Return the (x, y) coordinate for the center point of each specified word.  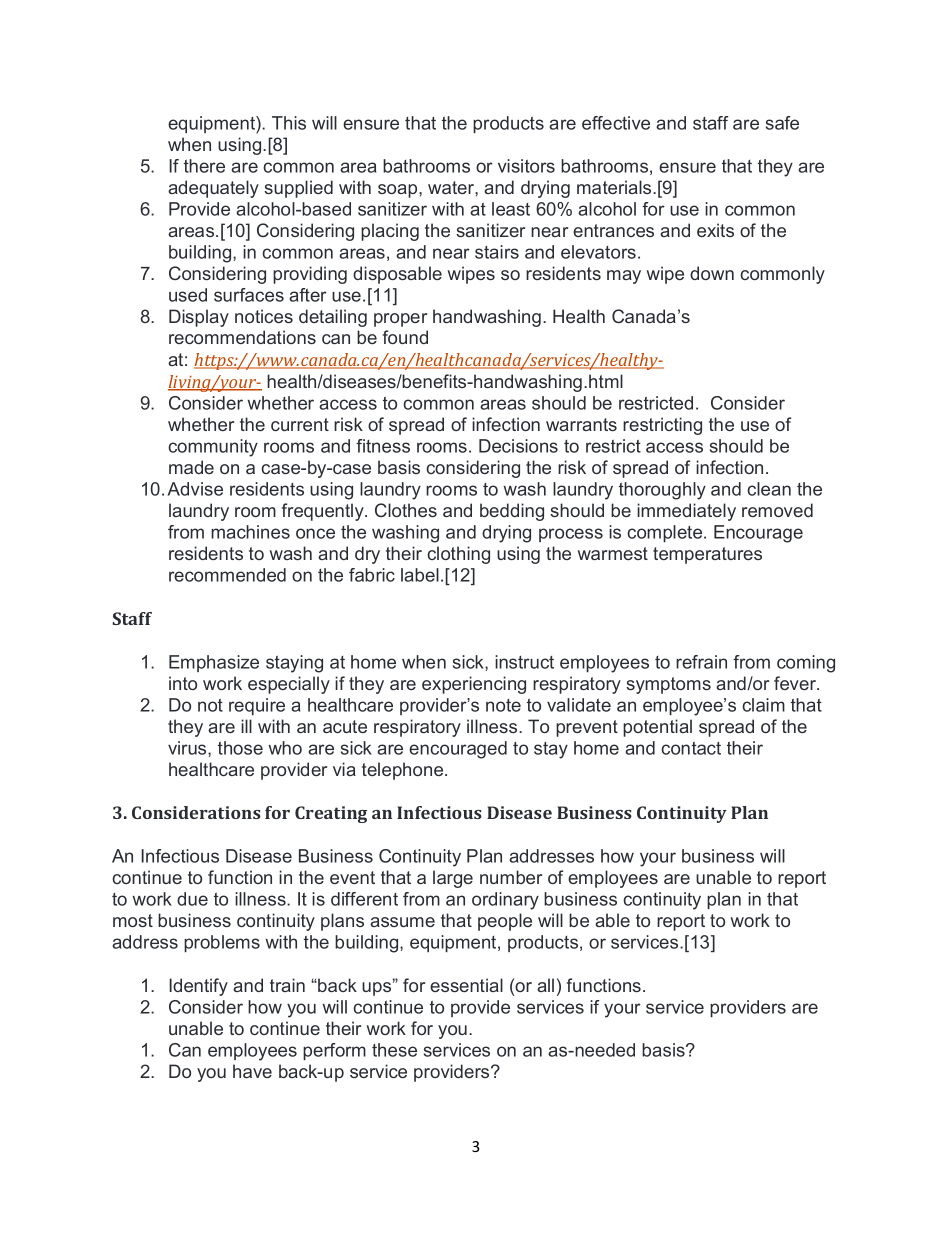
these (394, 1050)
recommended (227, 575)
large (453, 879)
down (712, 273)
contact (691, 748)
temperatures (707, 555)
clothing (458, 555)
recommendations (242, 337)
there (204, 166)
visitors (526, 166)
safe (782, 123)
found (405, 337)
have (252, 1071)
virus (188, 748)
